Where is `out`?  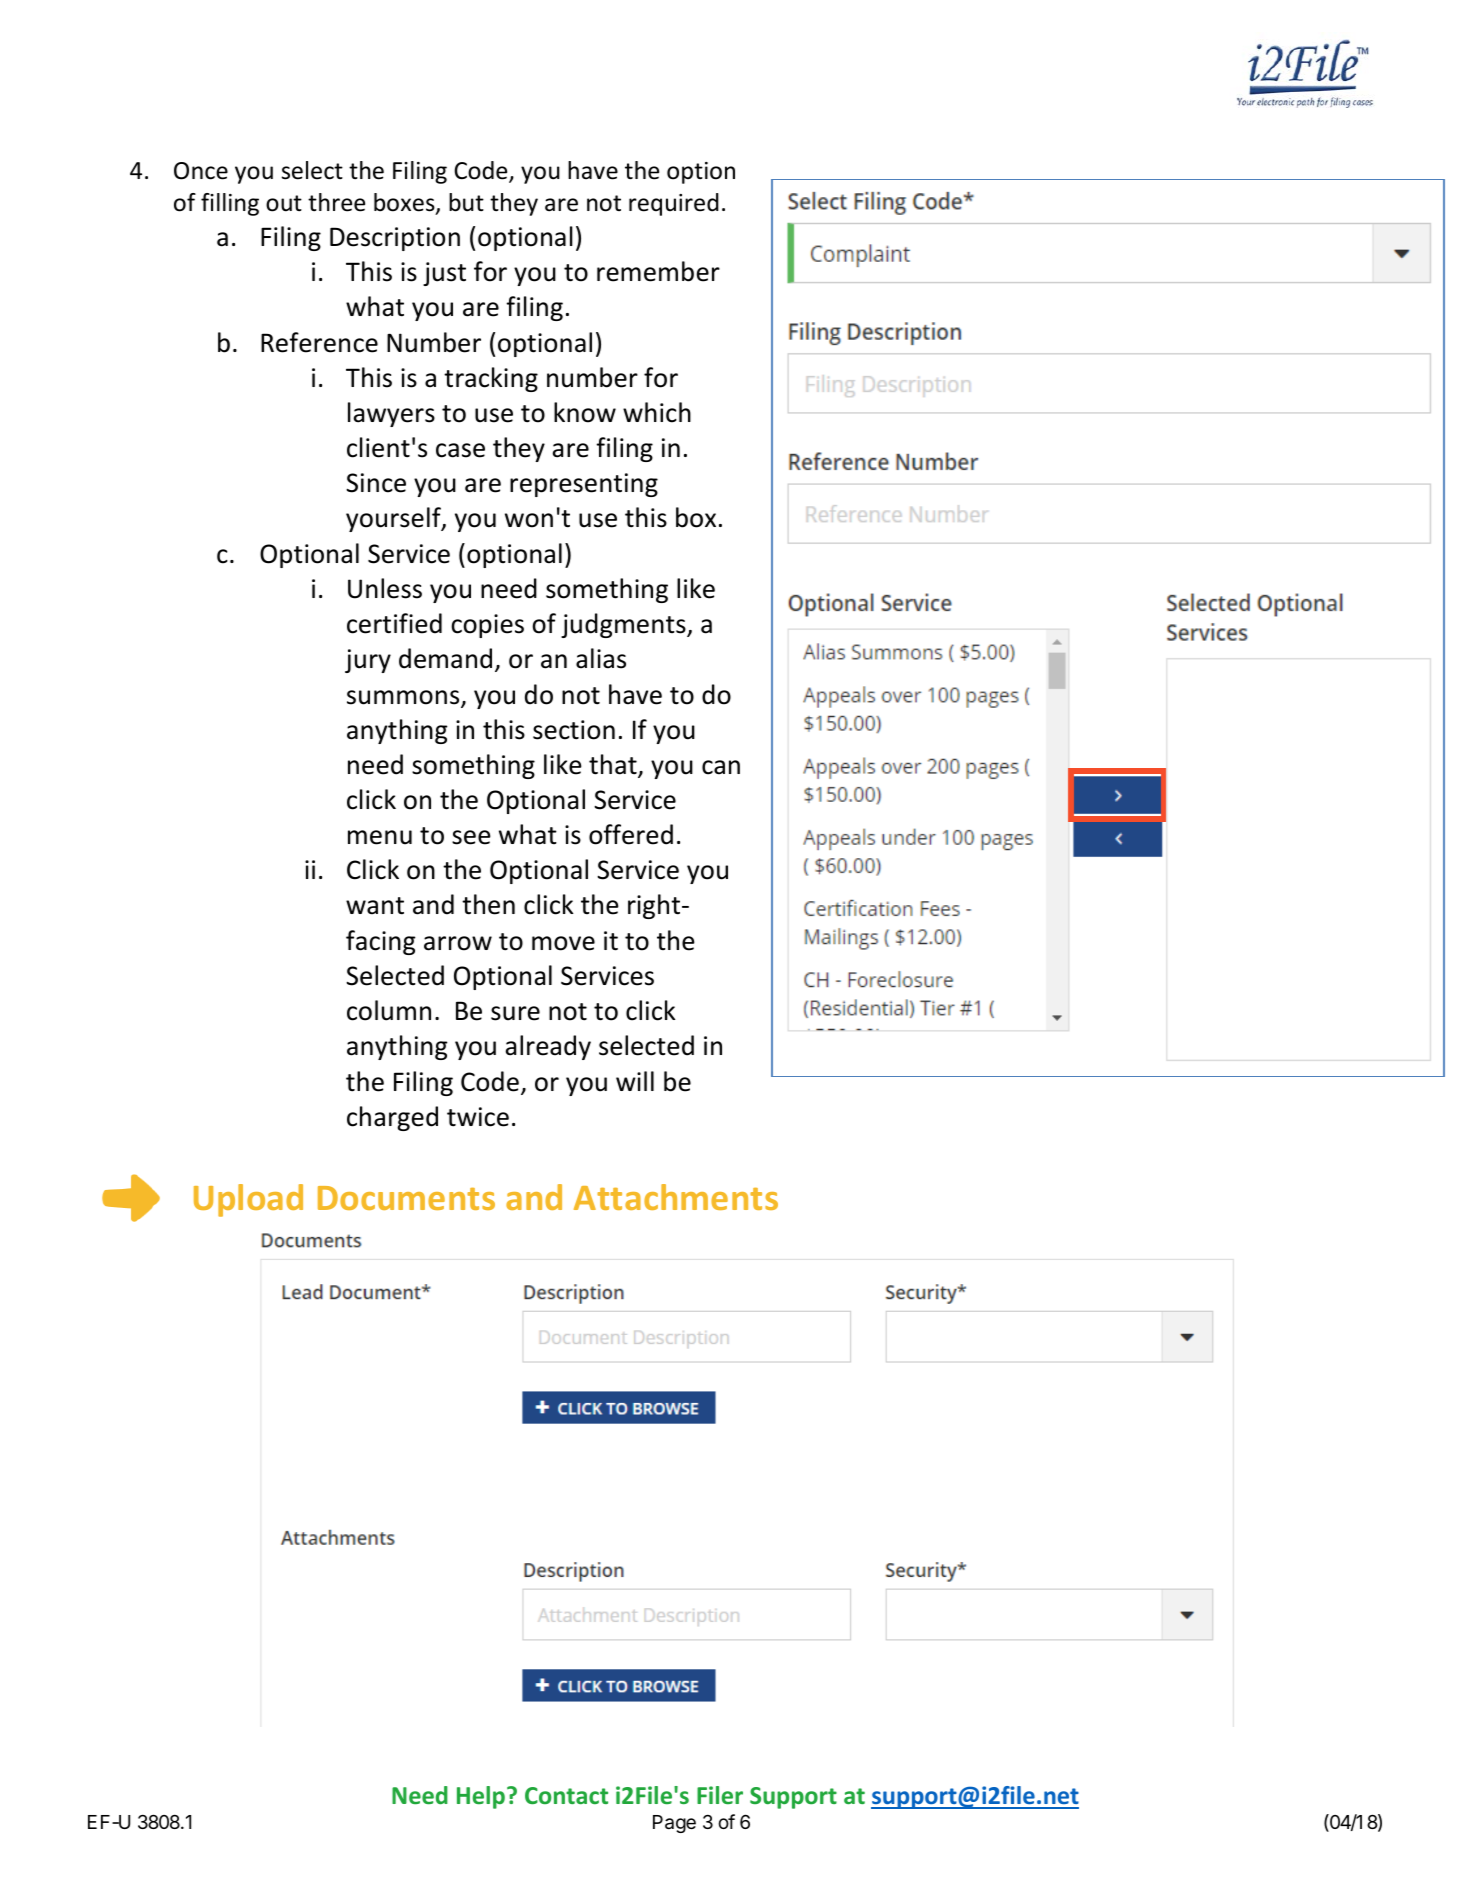
out is located at coordinates (284, 203).
